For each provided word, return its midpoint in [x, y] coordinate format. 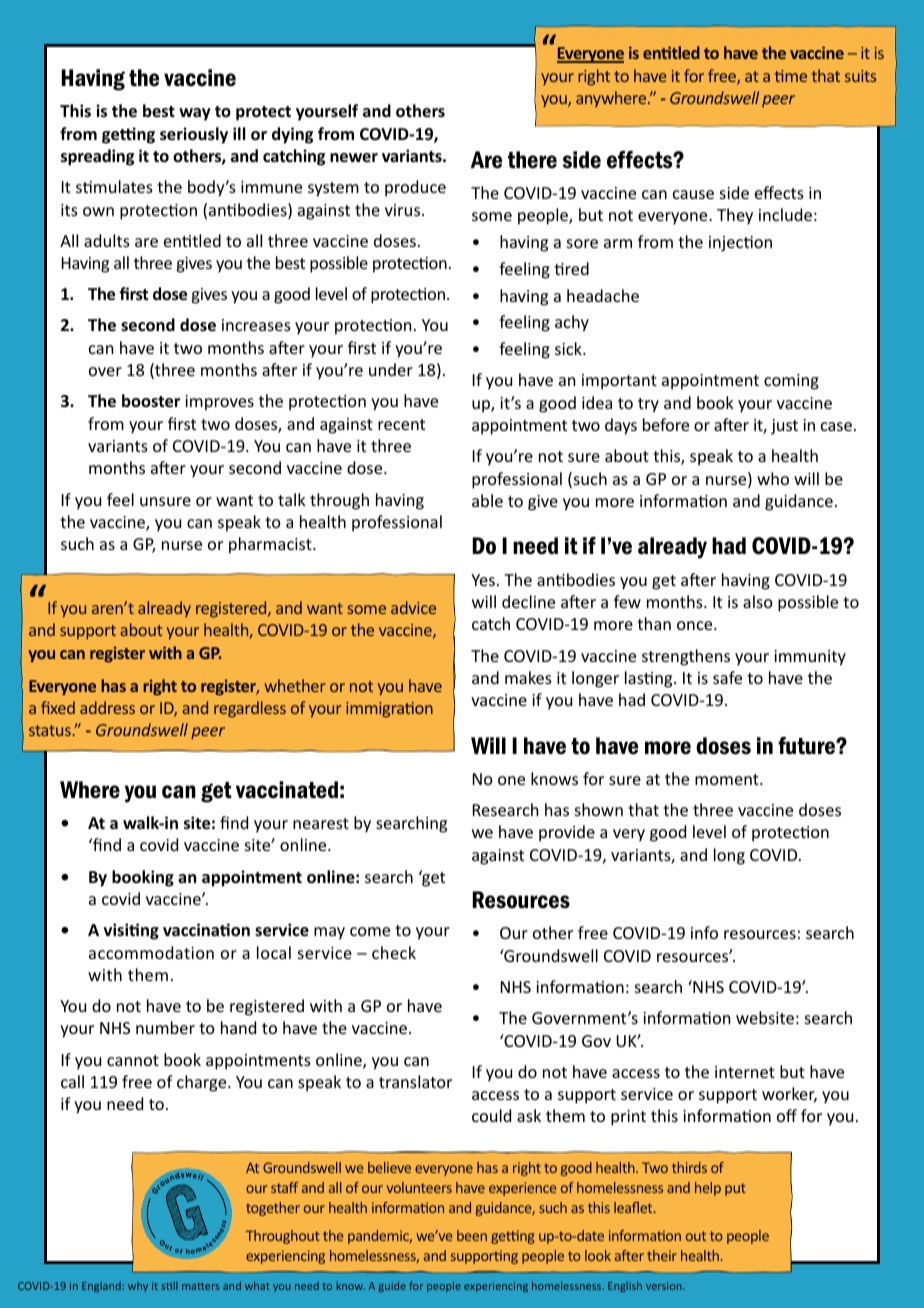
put [735, 1189]
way [195, 114]
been [472, 1235]
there [532, 160]
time [791, 76]
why [138, 1287]
